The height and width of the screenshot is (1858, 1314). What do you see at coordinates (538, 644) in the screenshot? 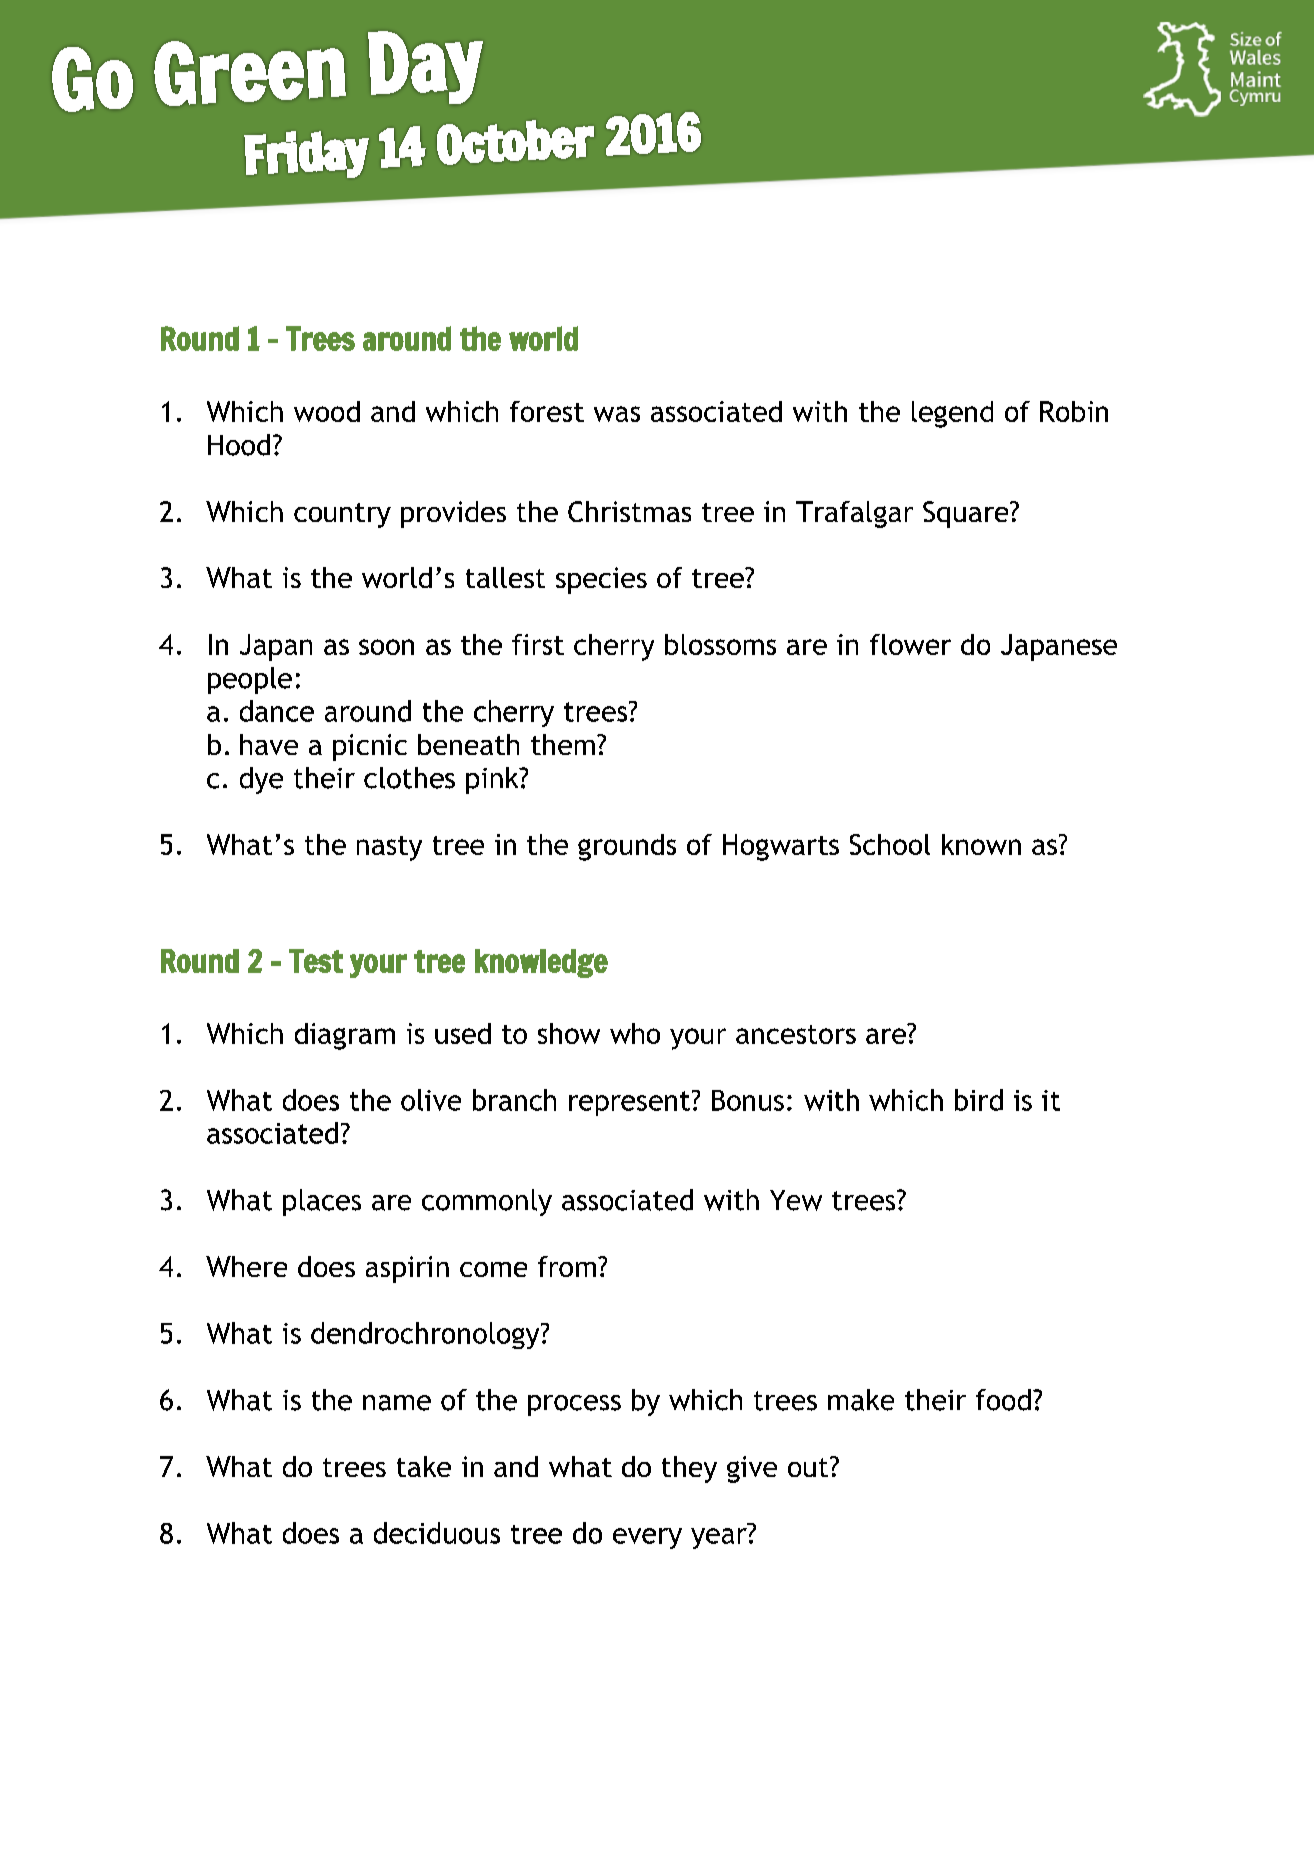
I see `first` at bounding box center [538, 644].
